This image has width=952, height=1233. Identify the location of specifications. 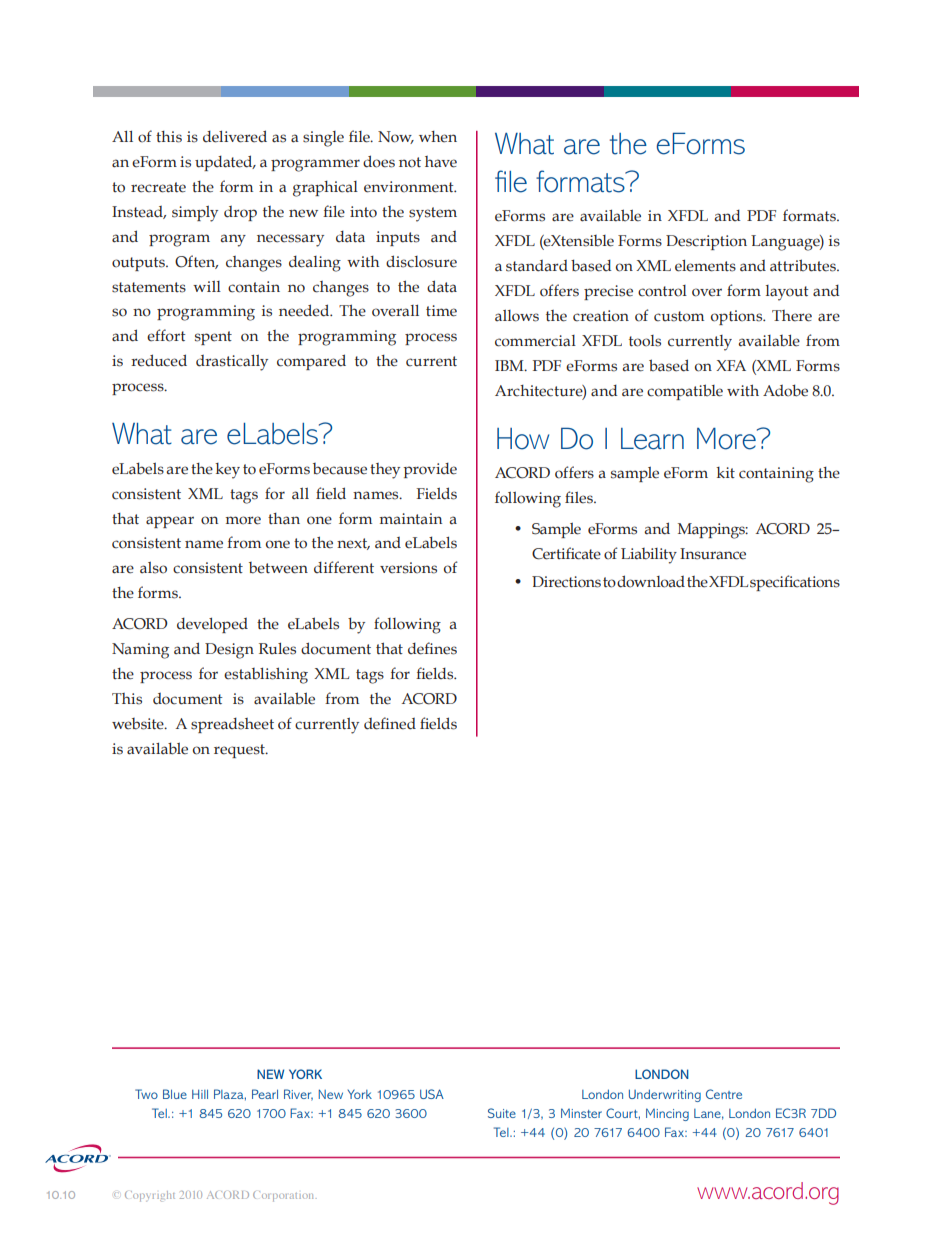
(795, 583).
